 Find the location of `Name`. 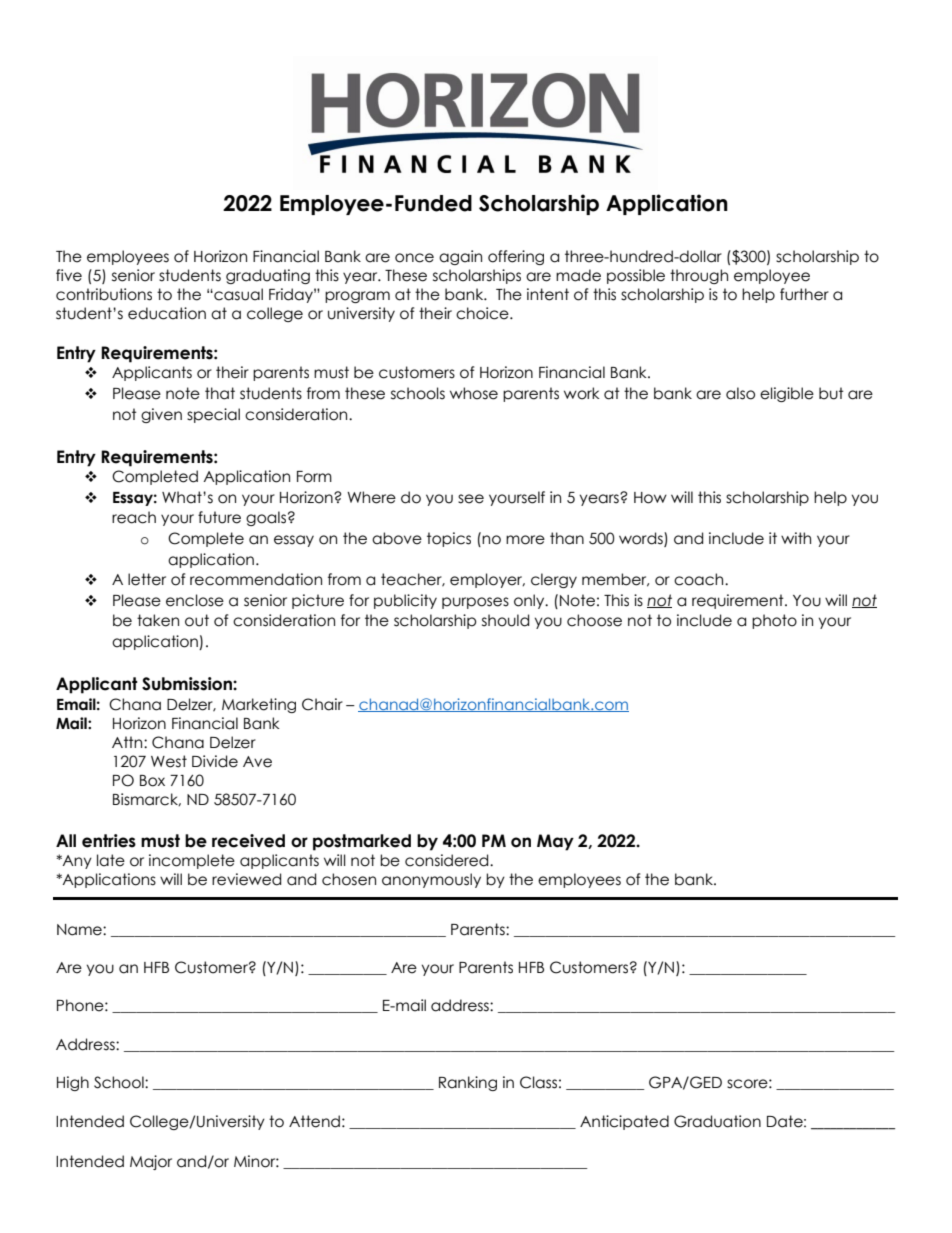

Name is located at coordinates (80, 930).
